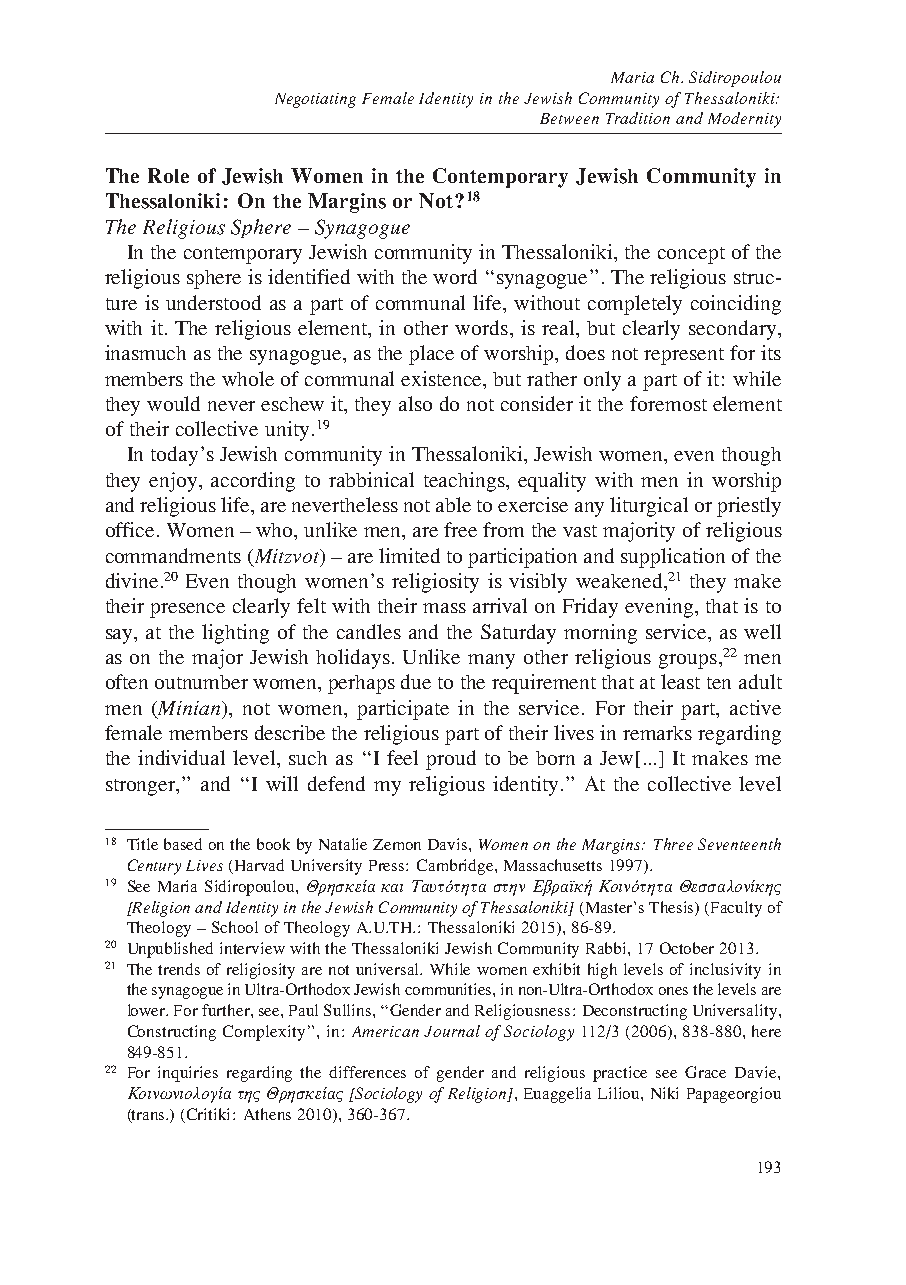  Describe the element at coordinates (500, 605) in the screenshot. I see `arrival` at that location.
